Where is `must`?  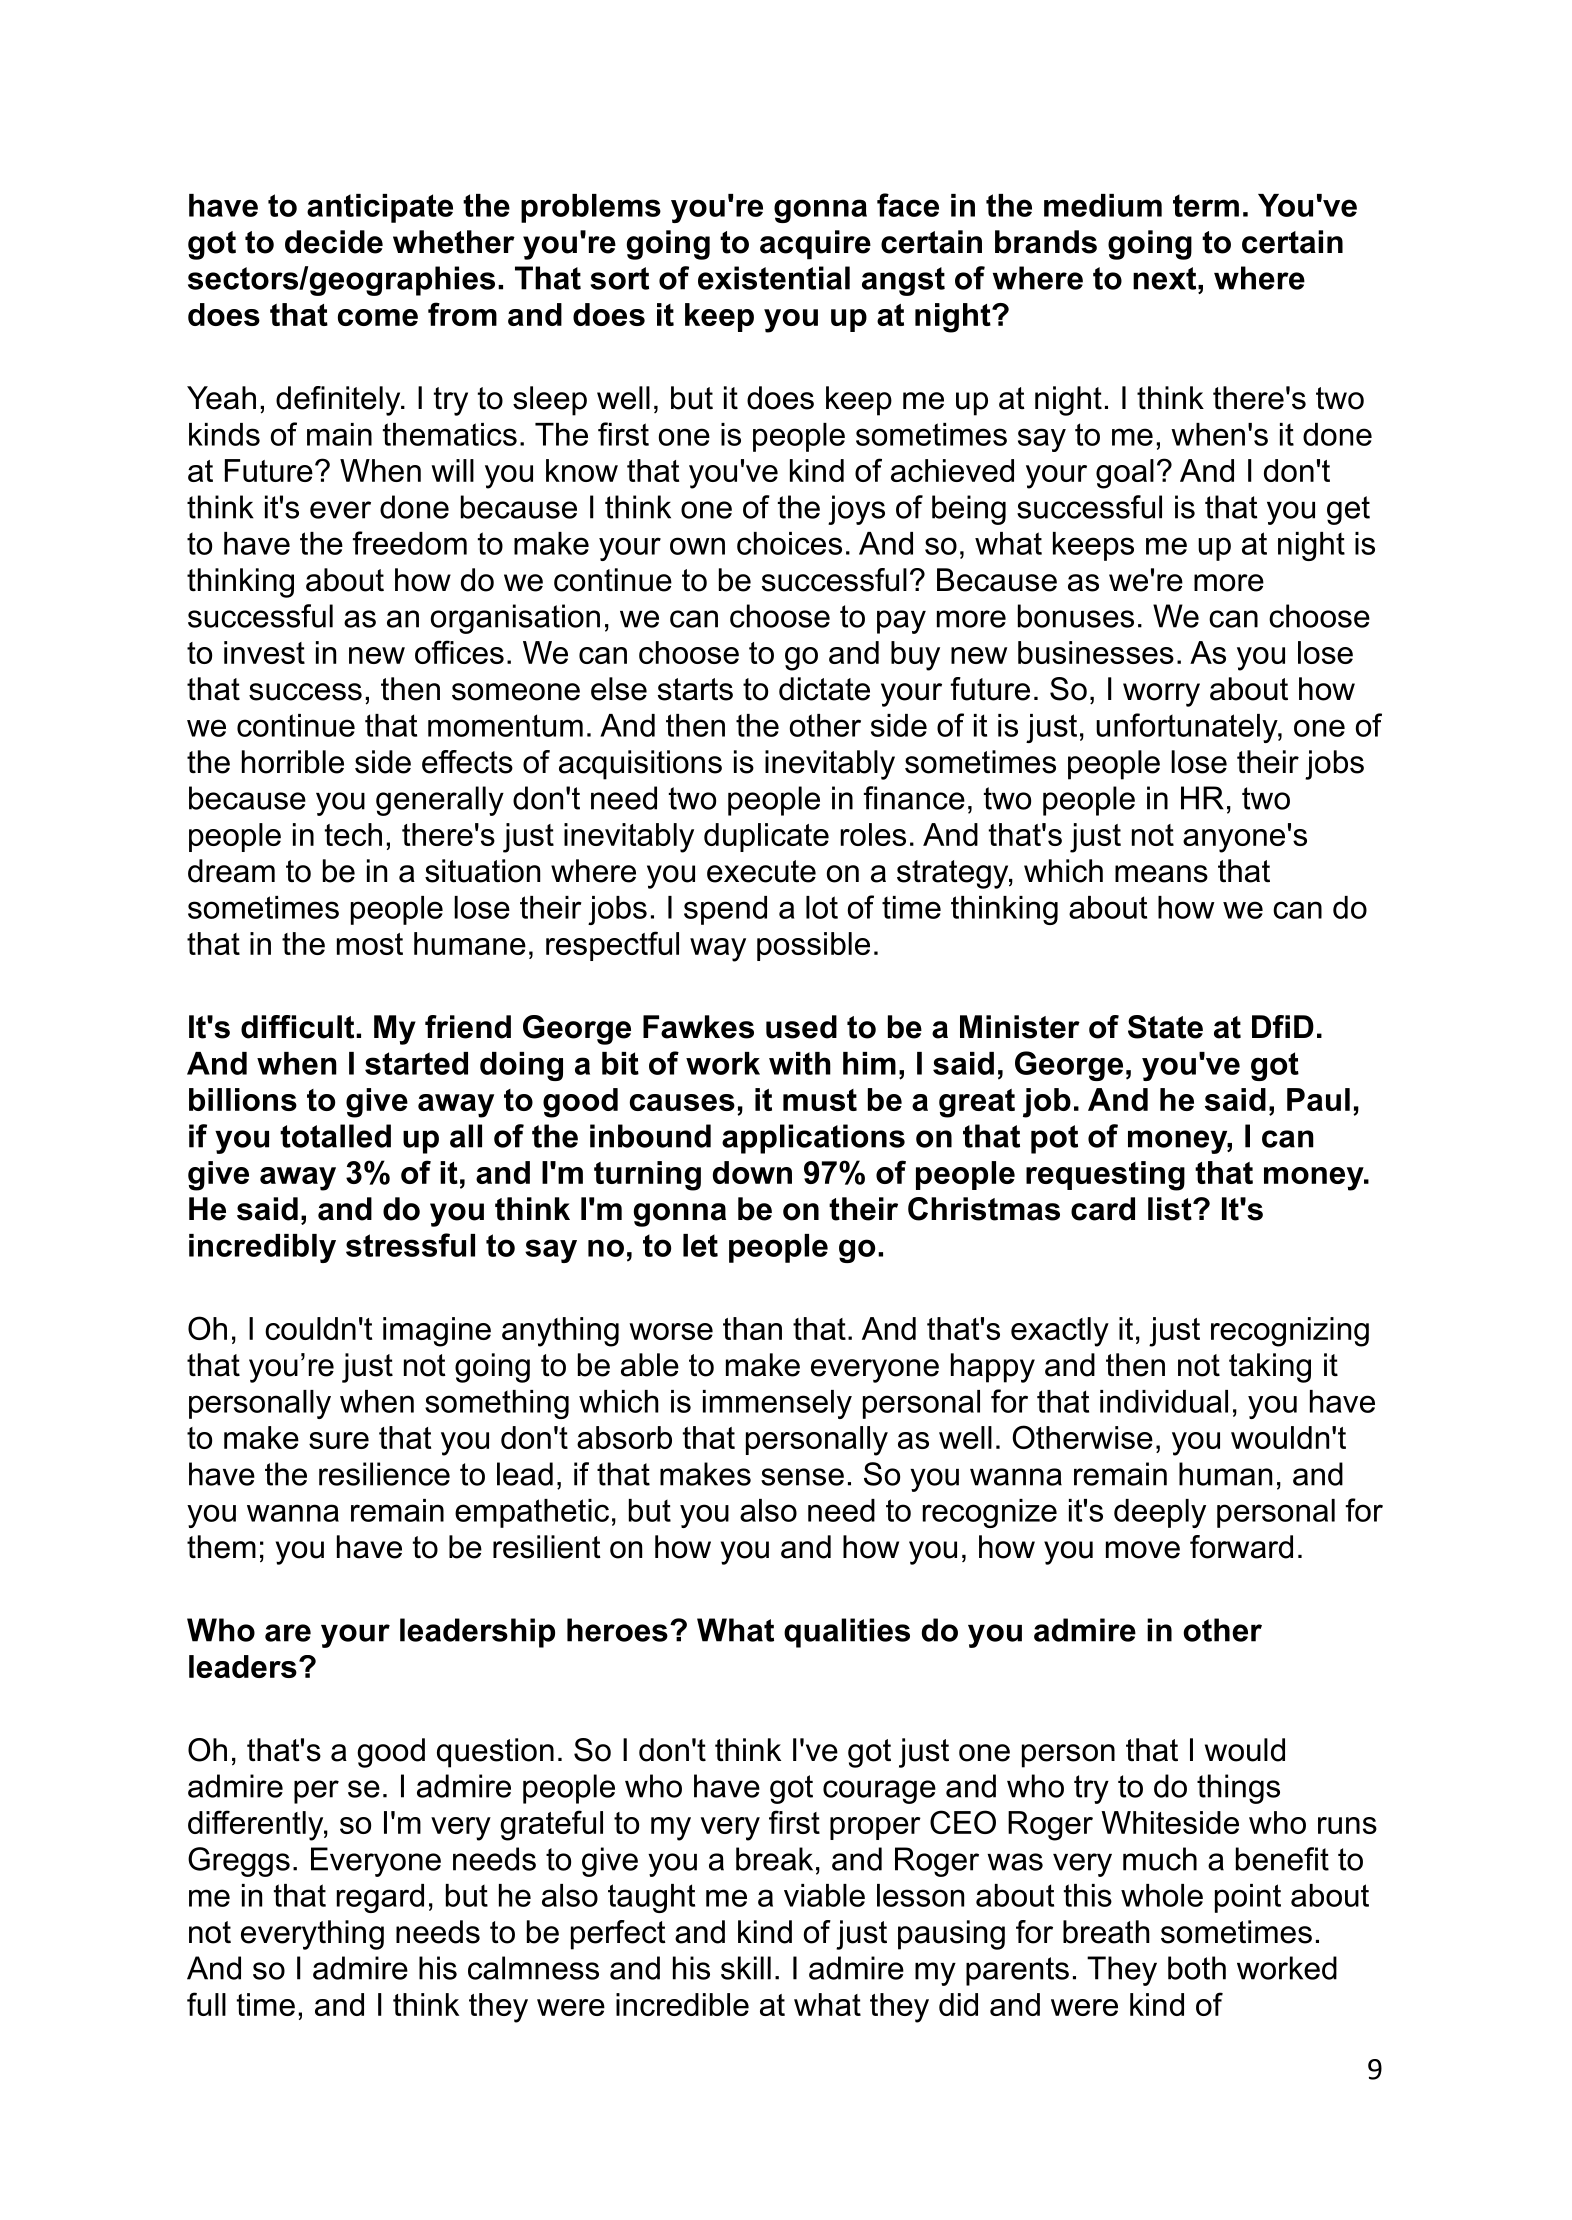 must is located at coordinates (820, 1100).
